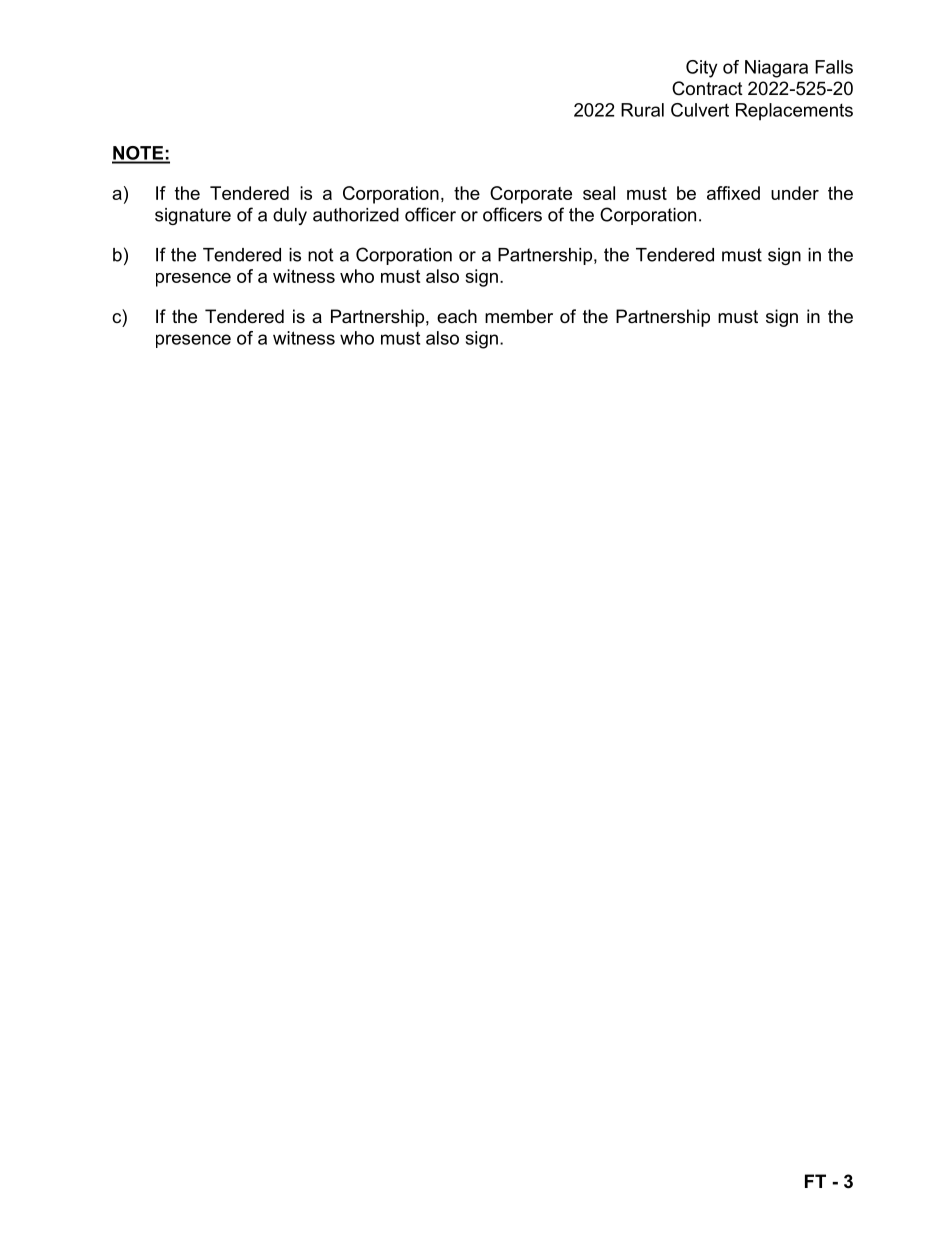 The width and height of the screenshot is (952, 1233). What do you see at coordinates (834, 67) in the screenshot?
I see `Falls` at bounding box center [834, 67].
